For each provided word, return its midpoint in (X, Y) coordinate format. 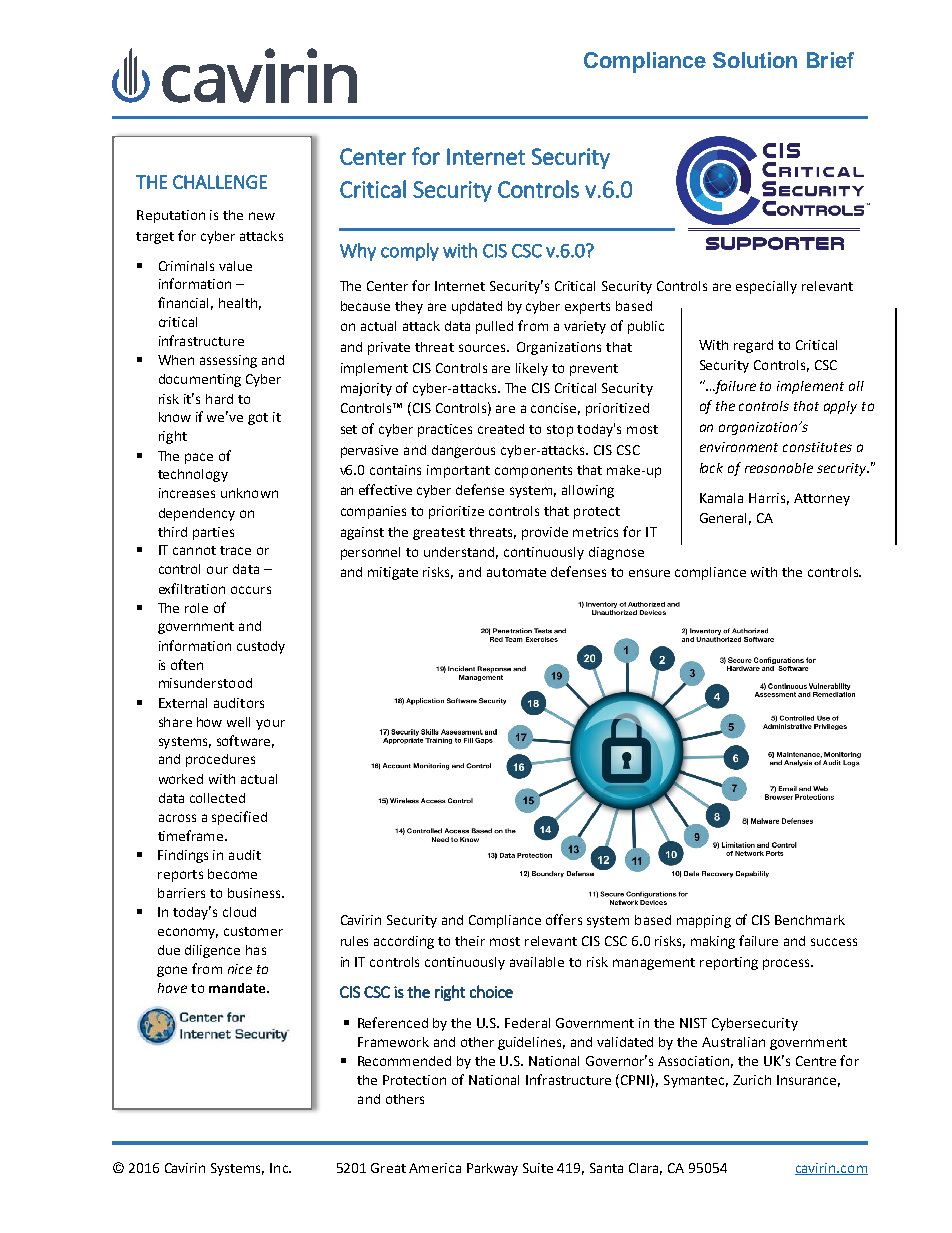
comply (410, 252)
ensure (649, 573)
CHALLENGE (220, 182)
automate (516, 572)
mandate (238, 988)
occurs (251, 590)
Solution (755, 60)
